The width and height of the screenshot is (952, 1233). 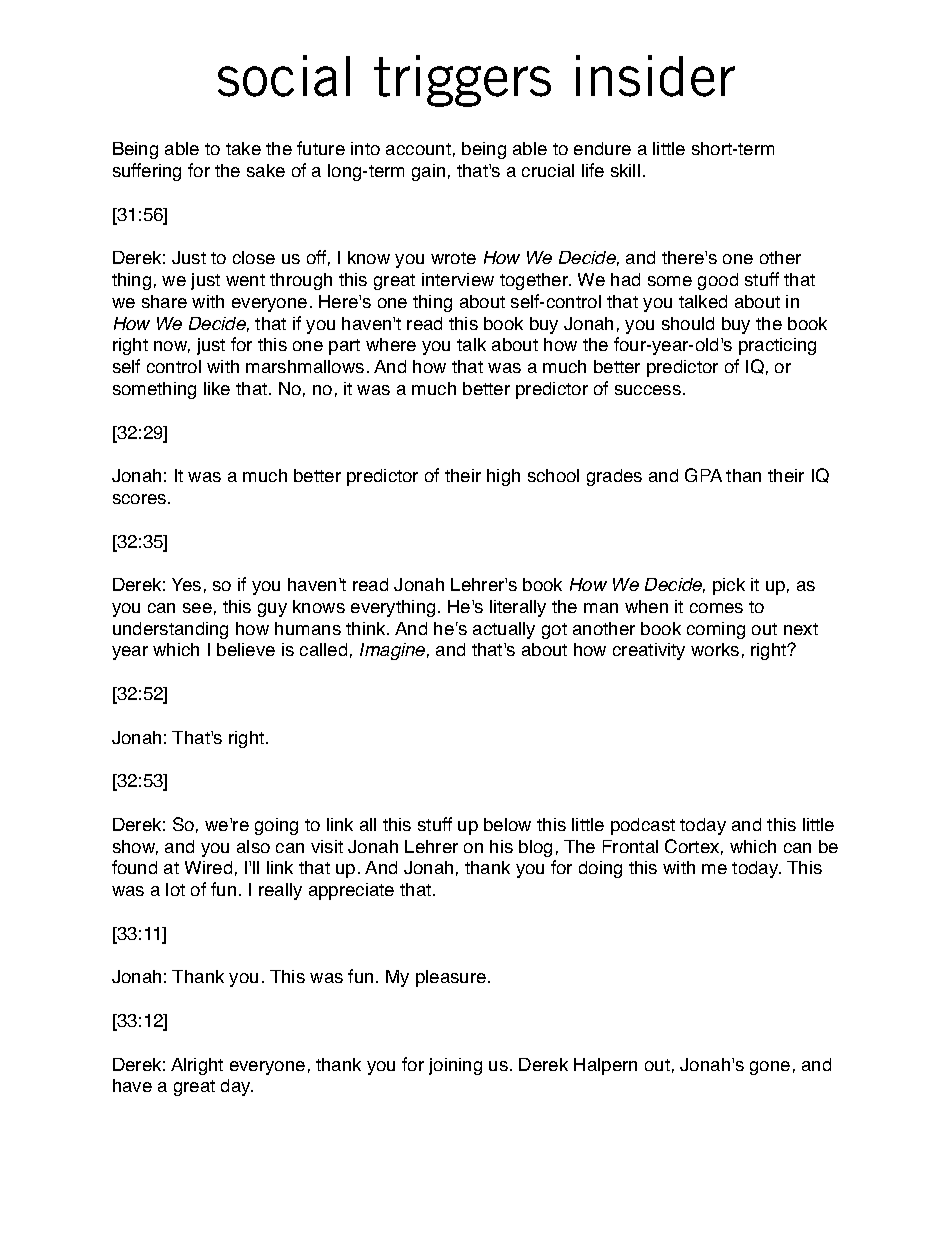 What do you see at coordinates (243, 148) in the screenshot?
I see `take` at bounding box center [243, 148].
